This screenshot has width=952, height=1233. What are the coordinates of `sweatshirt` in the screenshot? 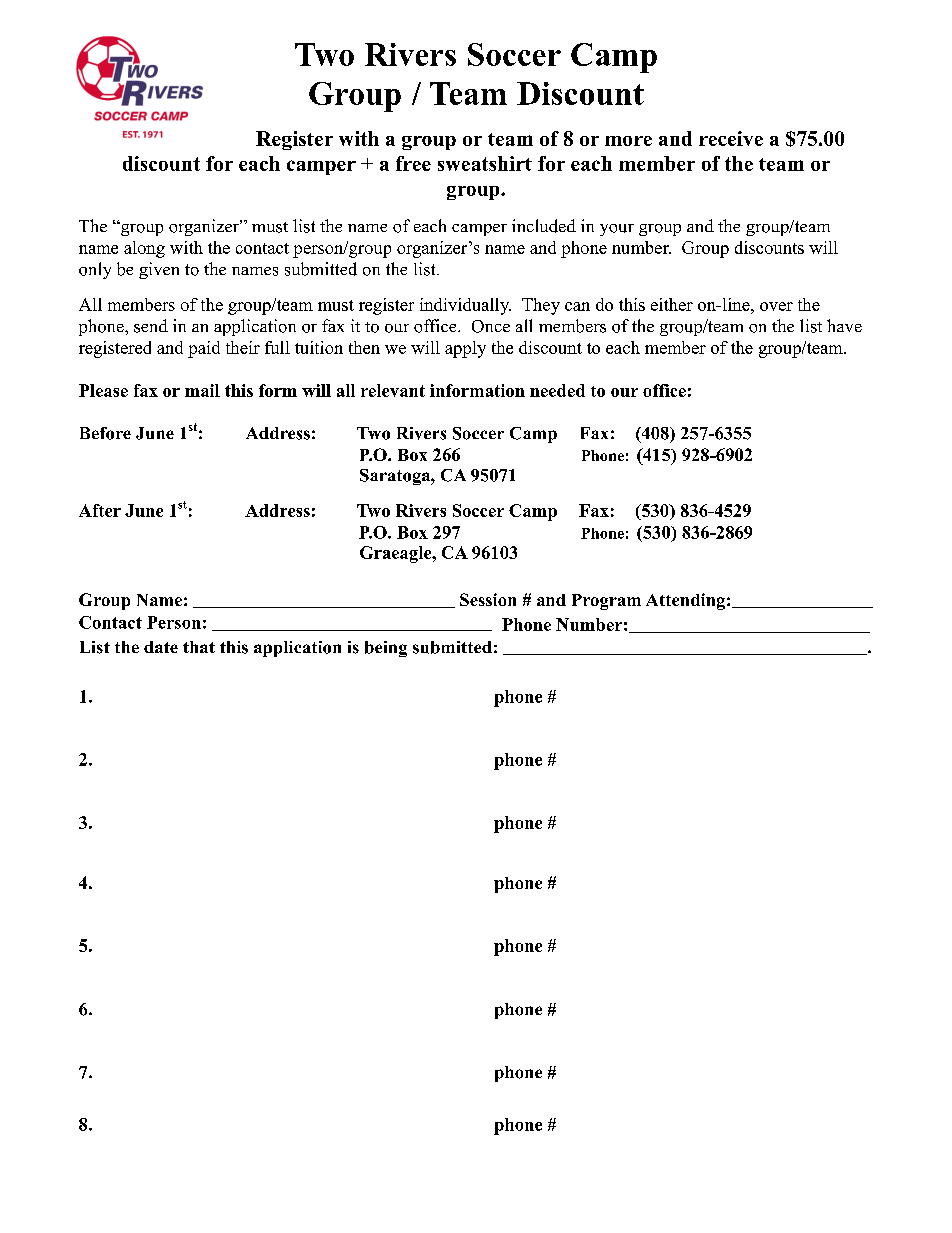 It's located at (485, 163).
